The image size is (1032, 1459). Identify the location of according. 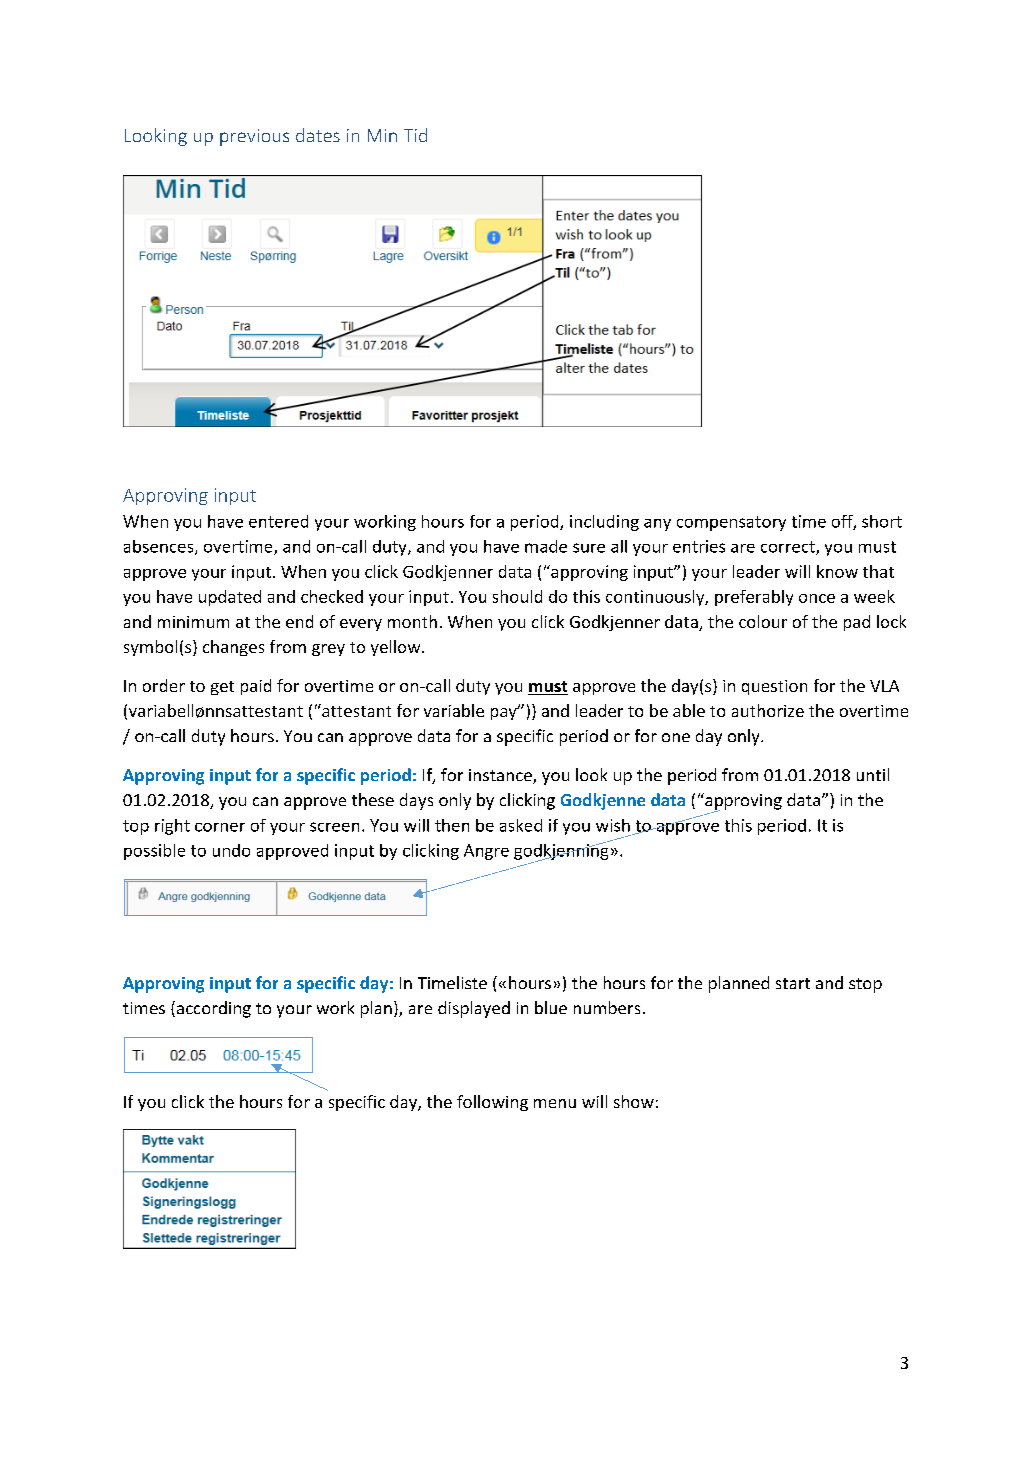
(212, 1009).
